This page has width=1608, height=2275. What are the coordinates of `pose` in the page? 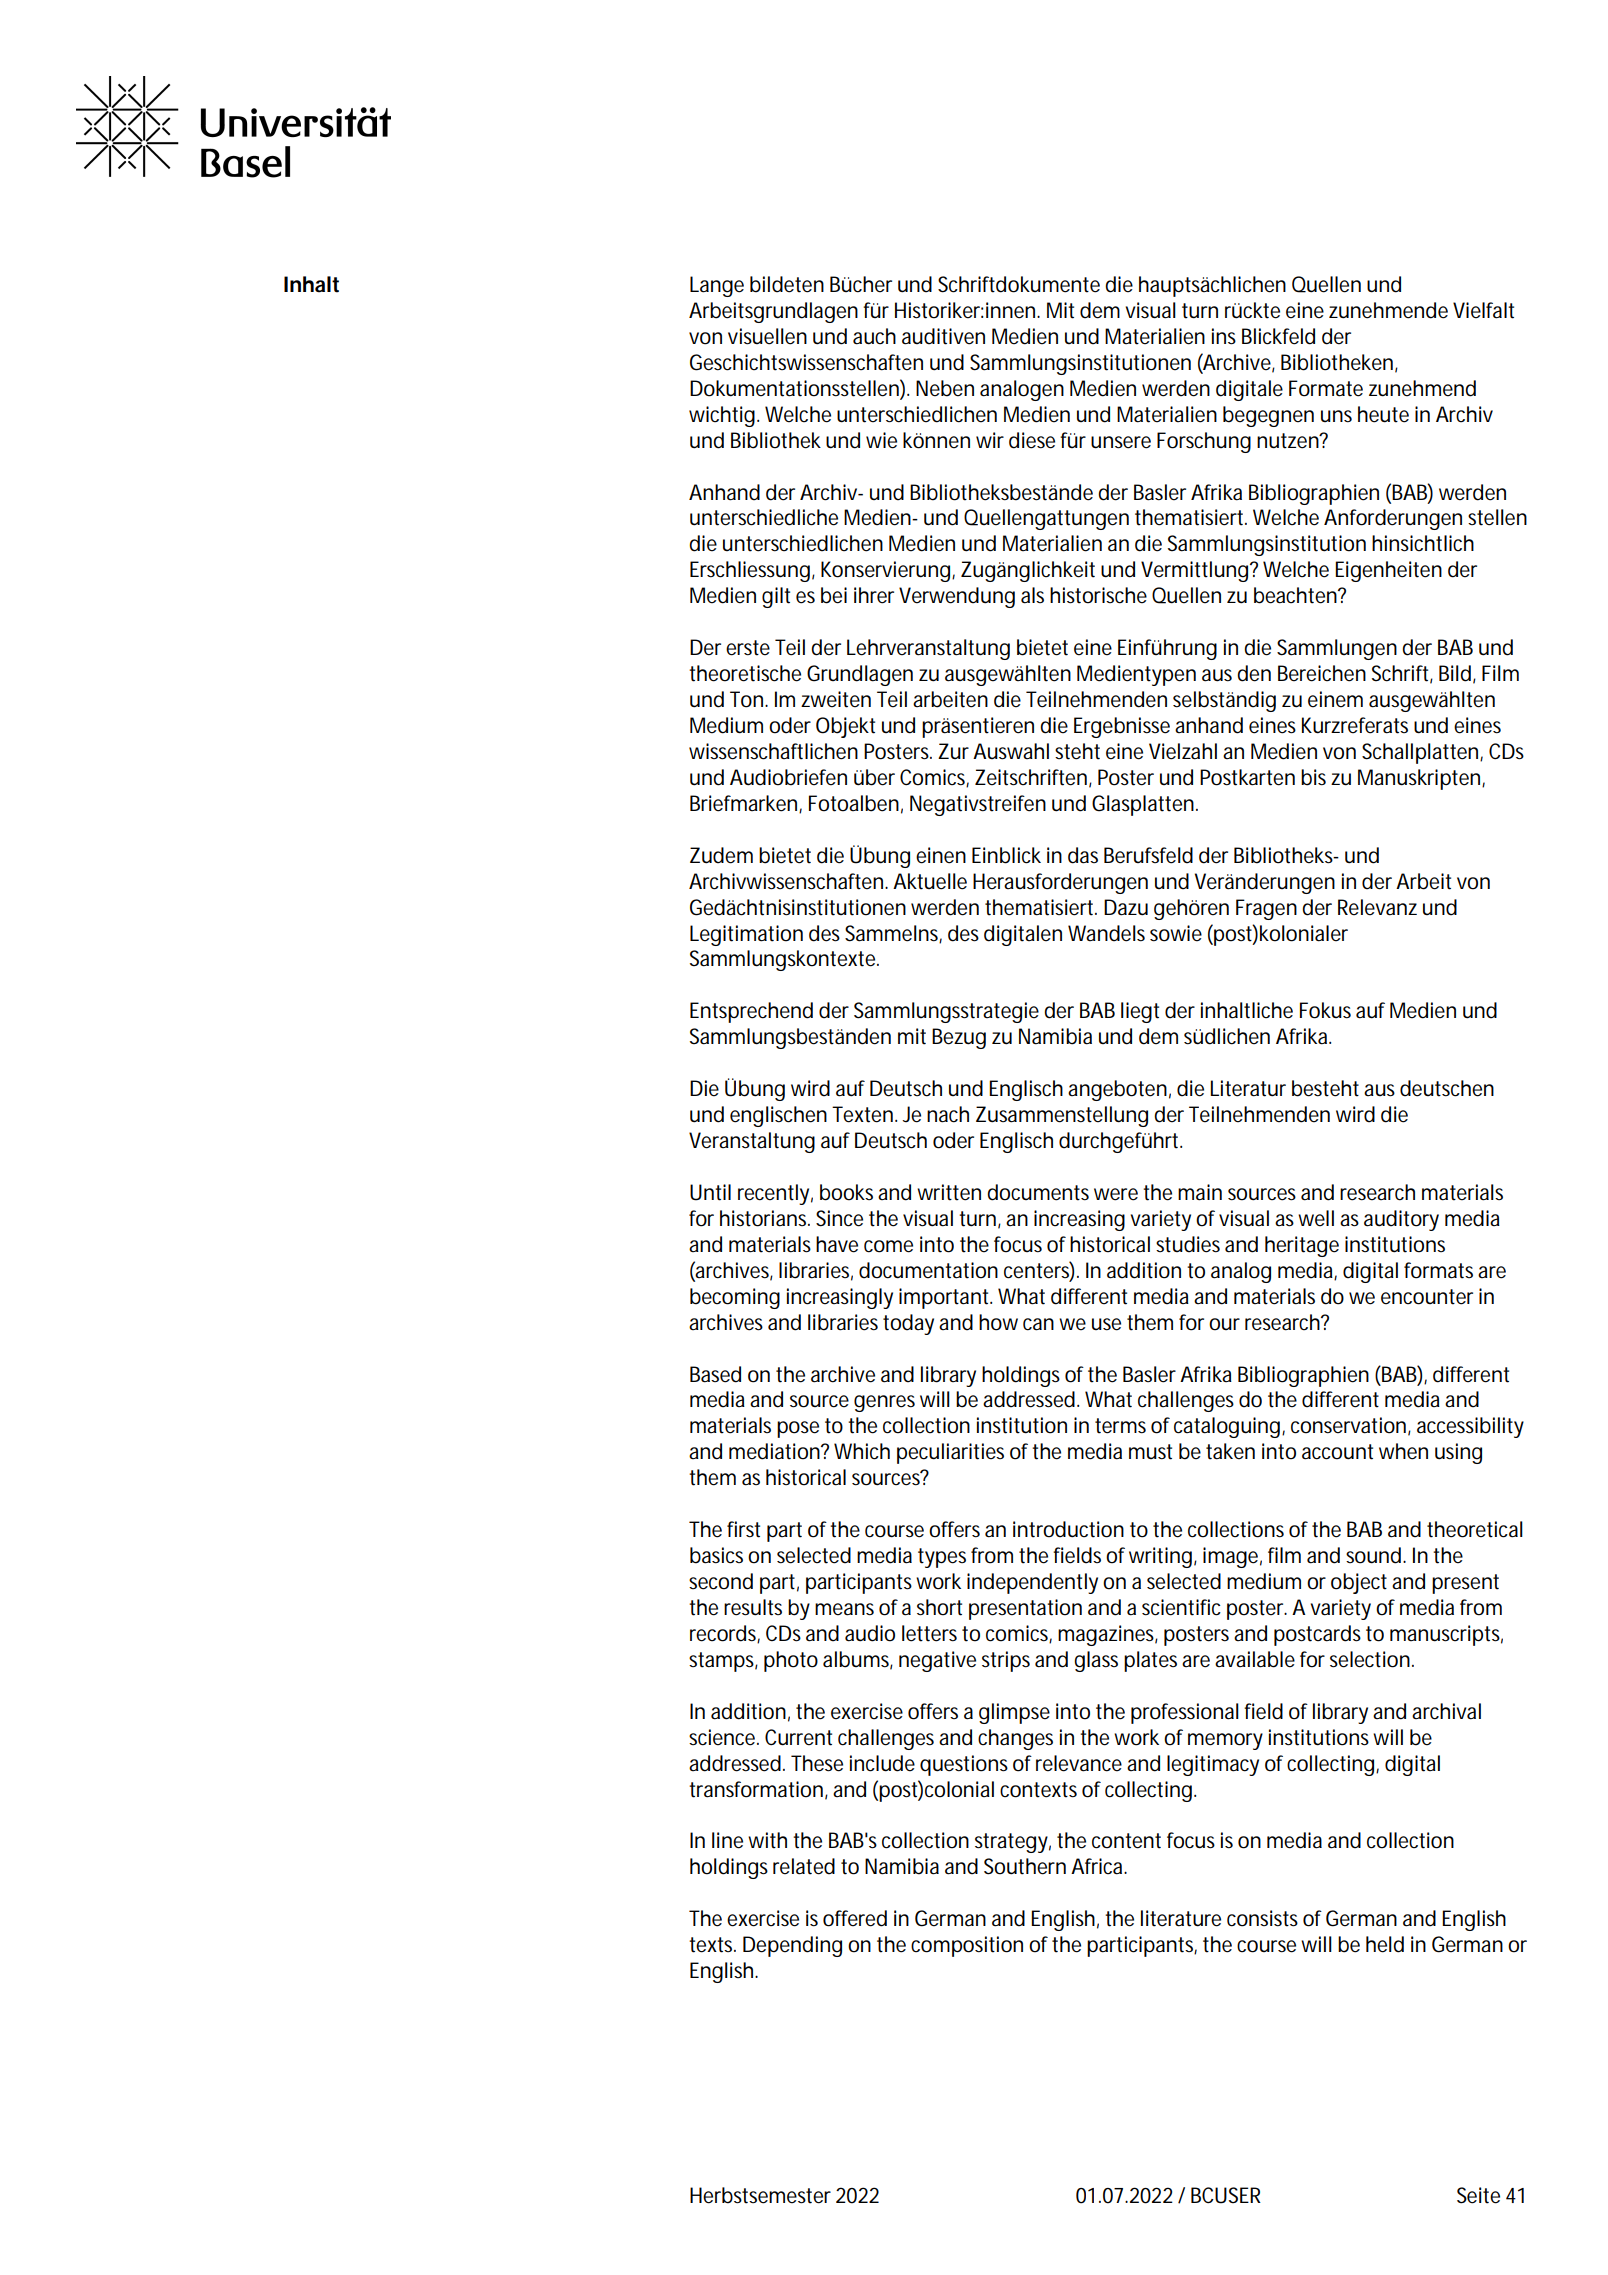 It's located at (798, 1429).
